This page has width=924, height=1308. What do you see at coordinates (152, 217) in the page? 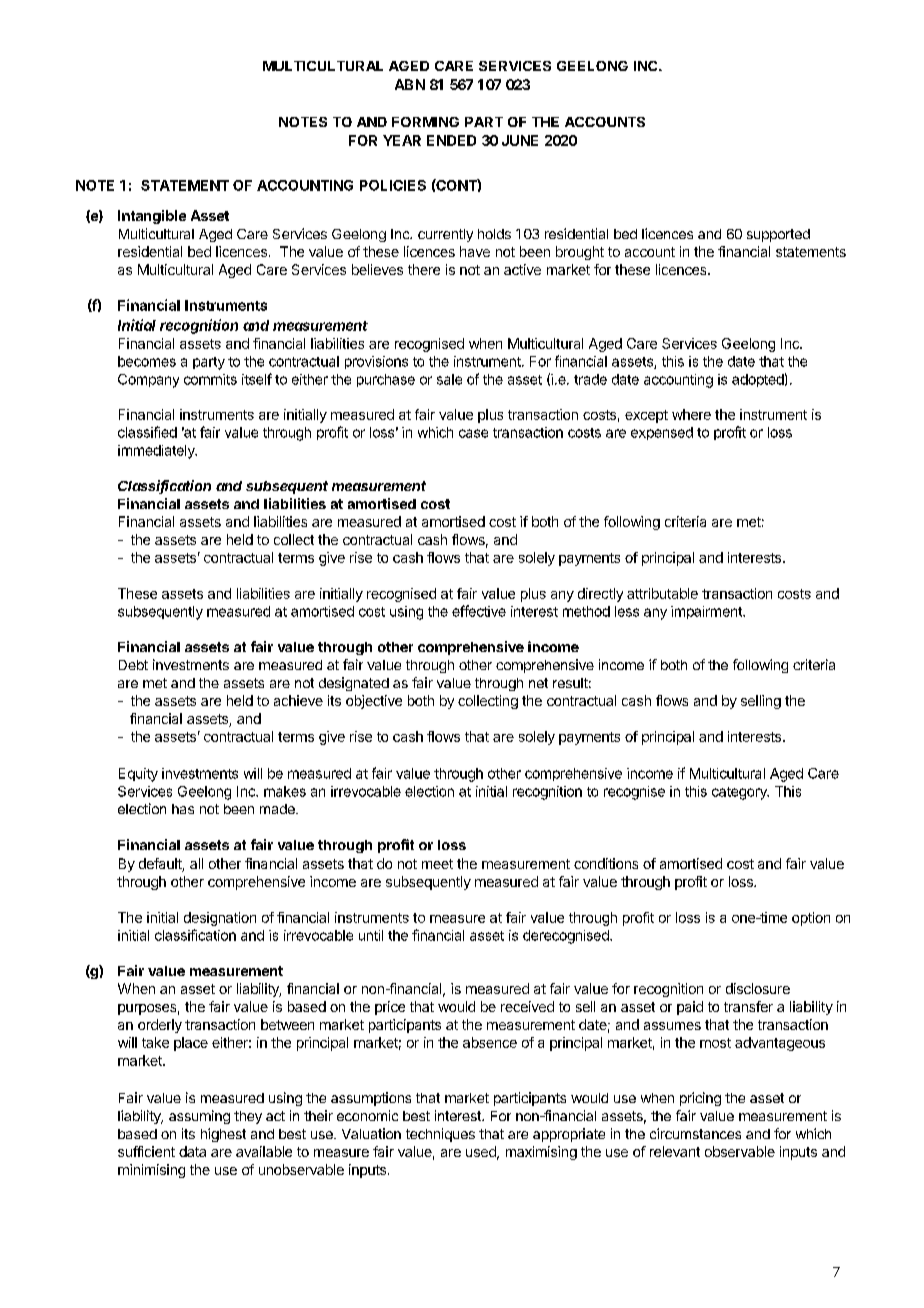
I see `Intangible` at bounding box center [152, 217].
